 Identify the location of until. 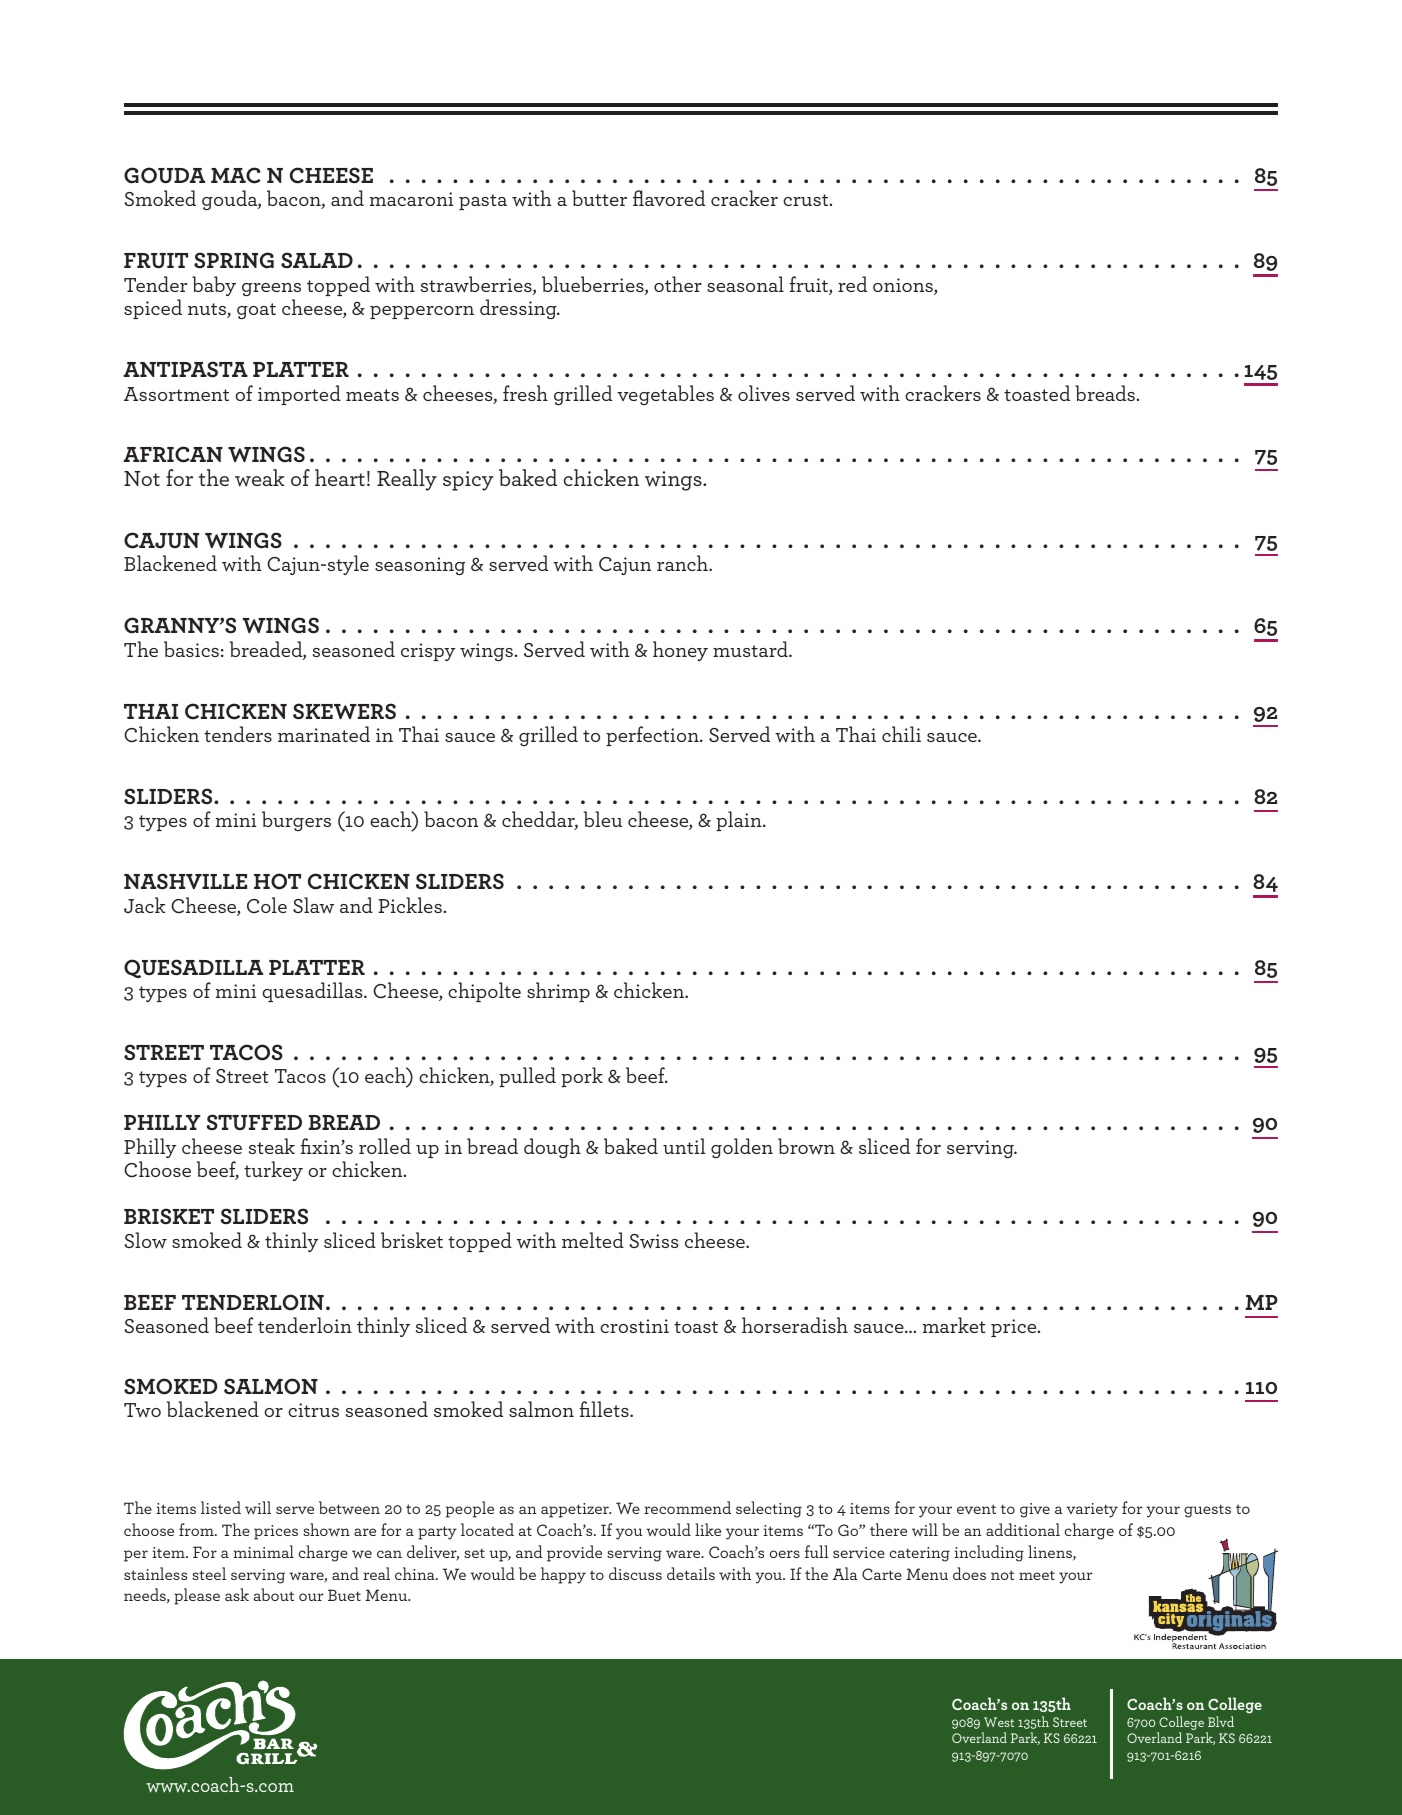
(684, 1146).
